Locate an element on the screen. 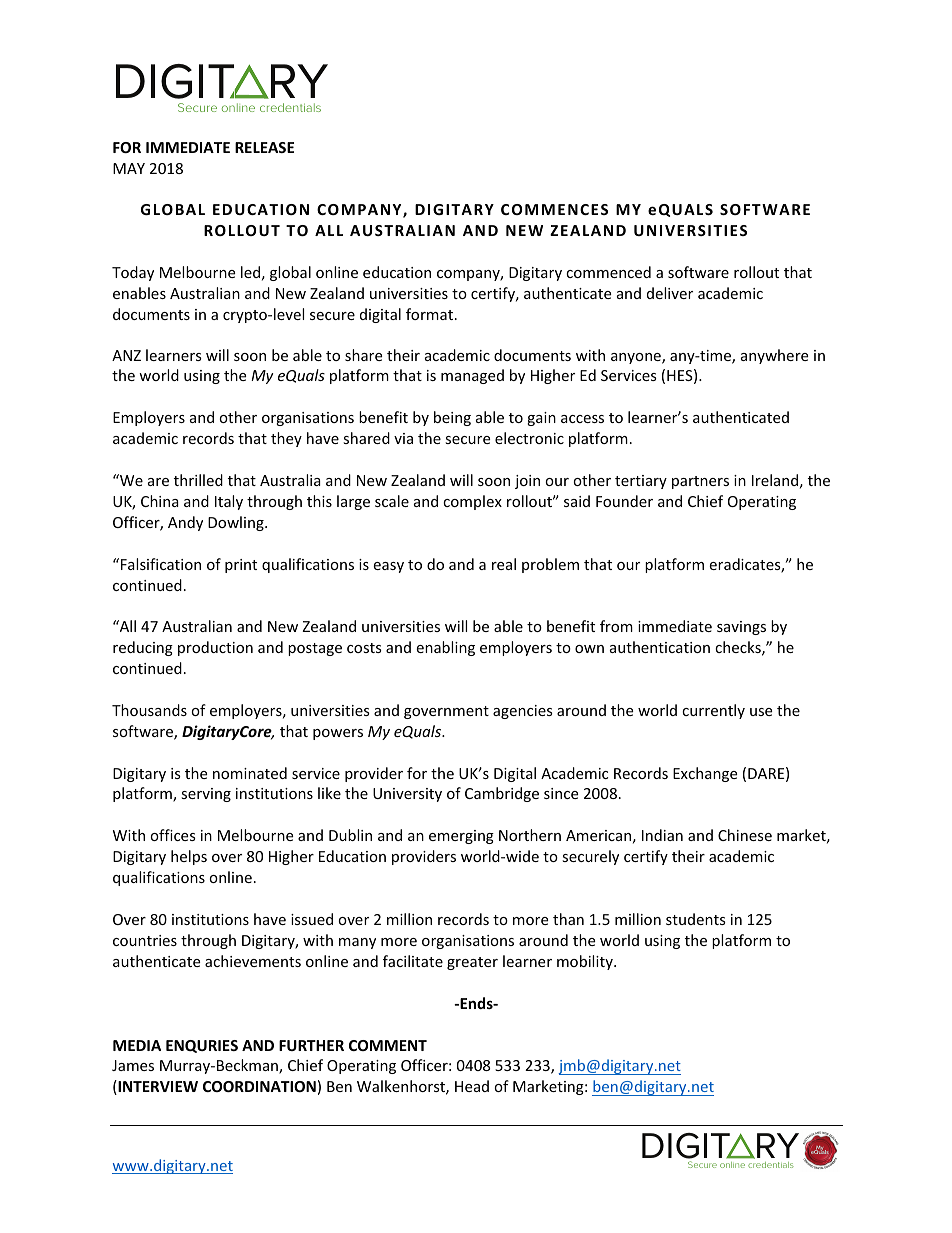 Image resolution: width=952 pixels, height=1233 pixels. savings is located at coordinates (741, 628).
